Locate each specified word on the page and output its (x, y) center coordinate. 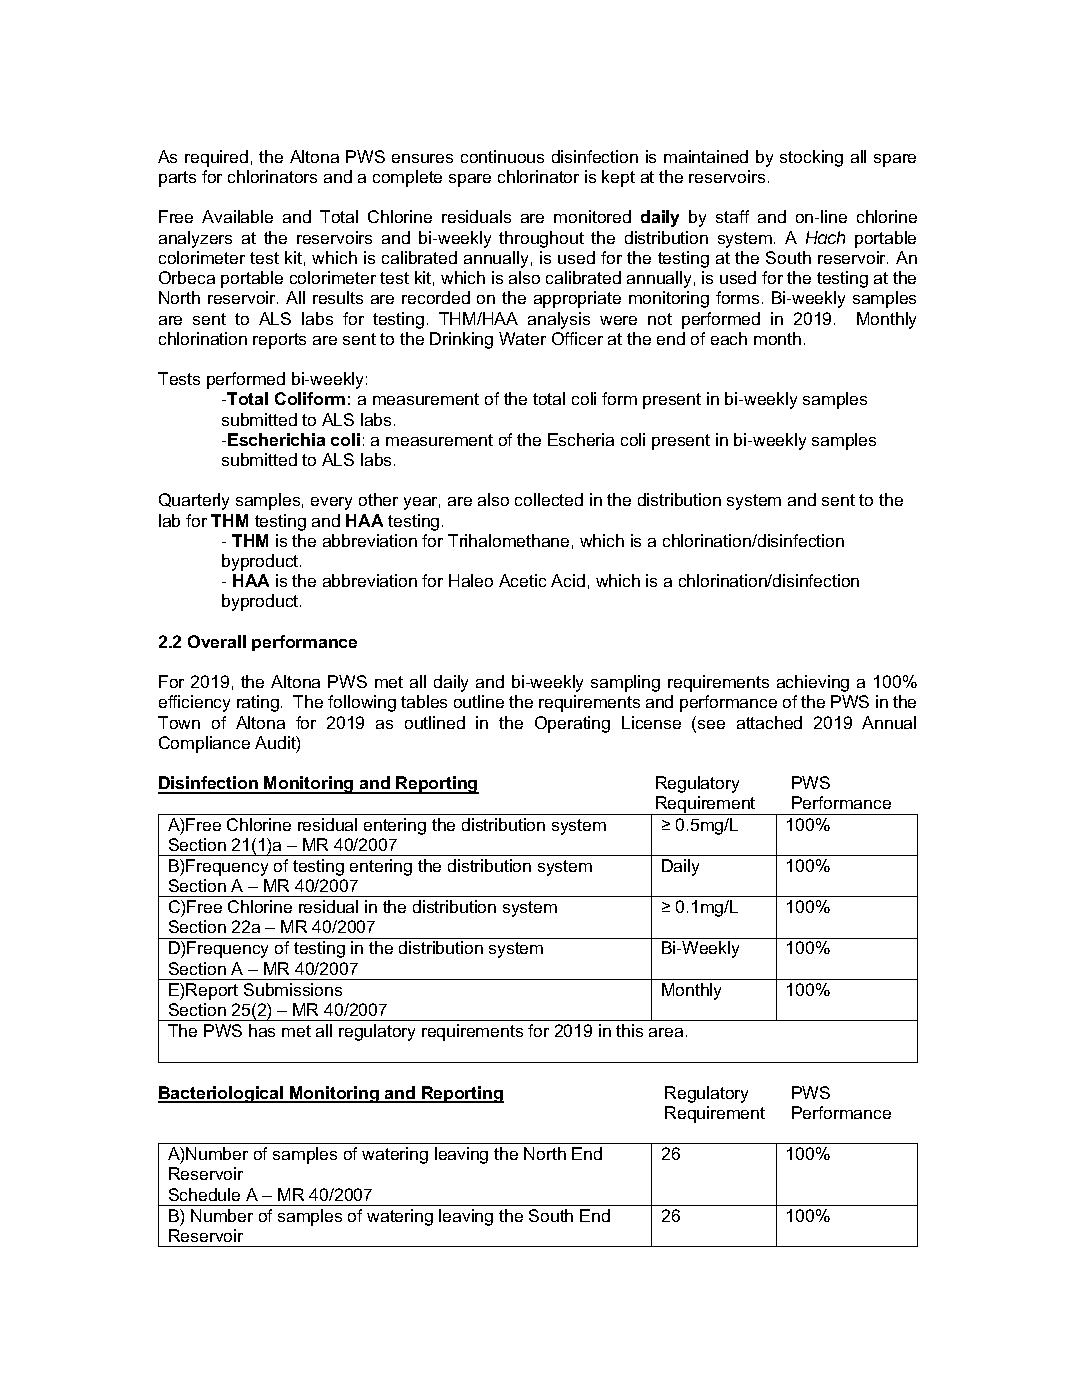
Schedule (204, 1194)
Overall (217, 641)
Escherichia (276, 439)
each (729, 338)
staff (732, 216)
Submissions (293, 989)
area (666, 1032)
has (262, 1030)
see (711, 724)
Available (237, 216)
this (629, 1030)
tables (424, 701)
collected (549, 499)
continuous (502, 156)
